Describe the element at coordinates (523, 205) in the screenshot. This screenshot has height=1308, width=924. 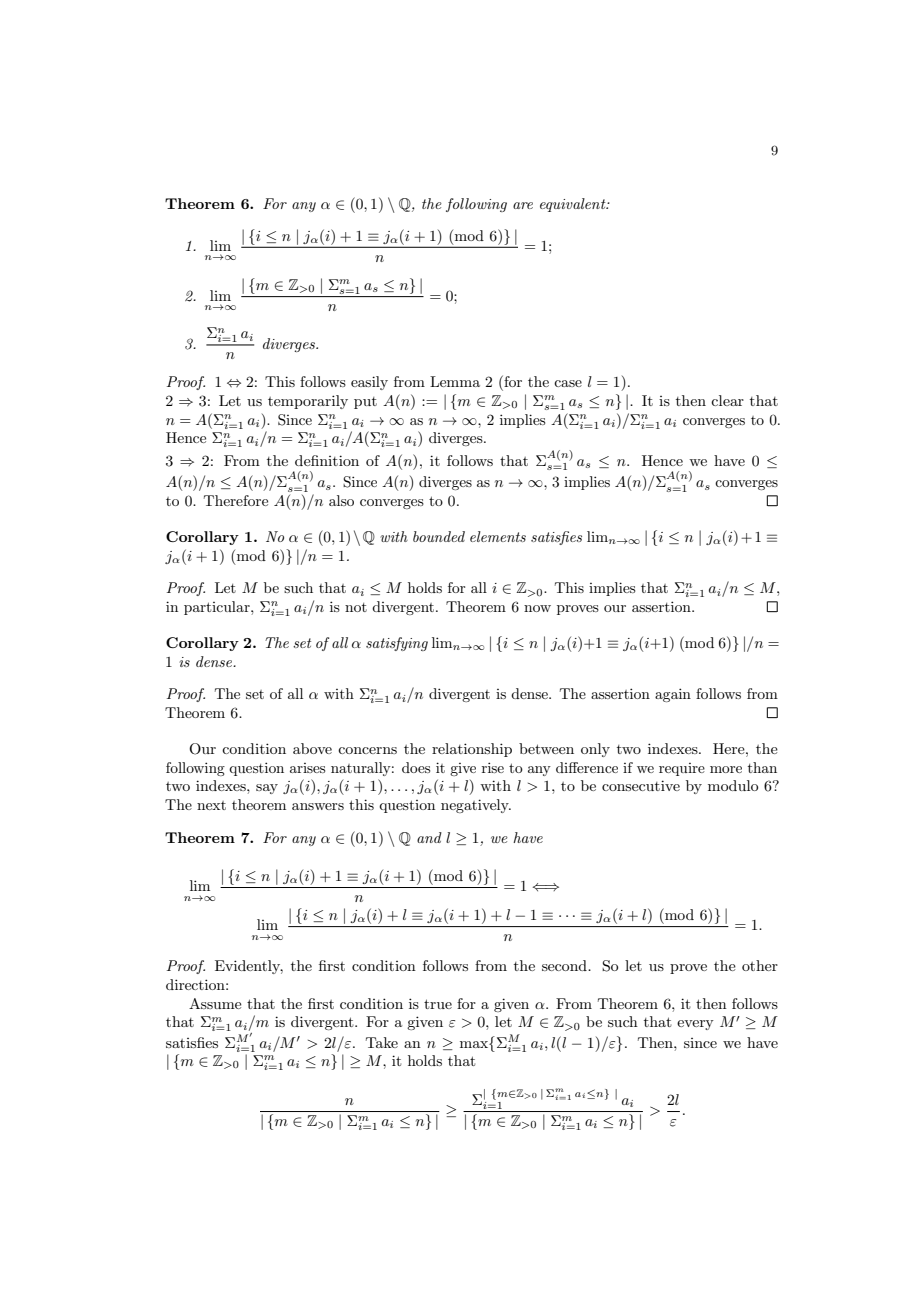
I see `are` at that location.
